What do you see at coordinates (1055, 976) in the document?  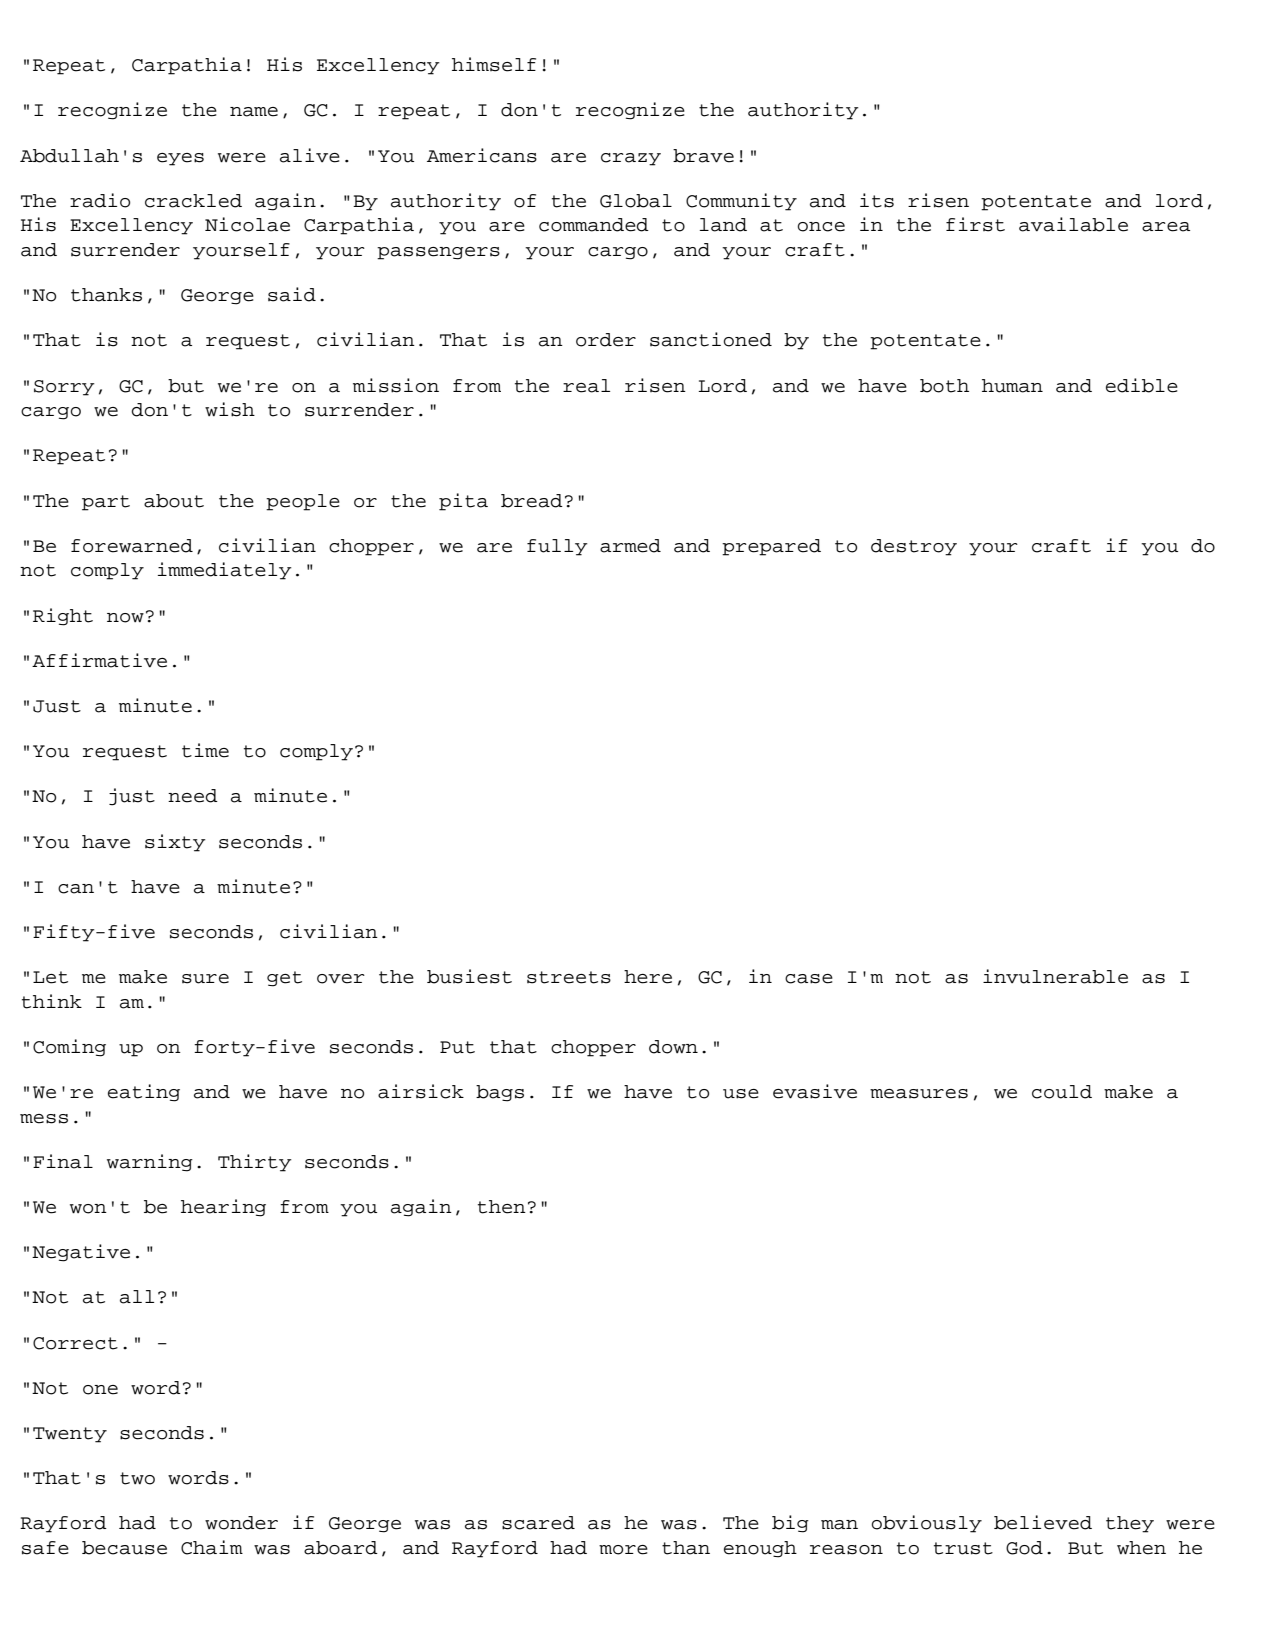 I see `invulnerable` at bounding box center [1055, 976].
